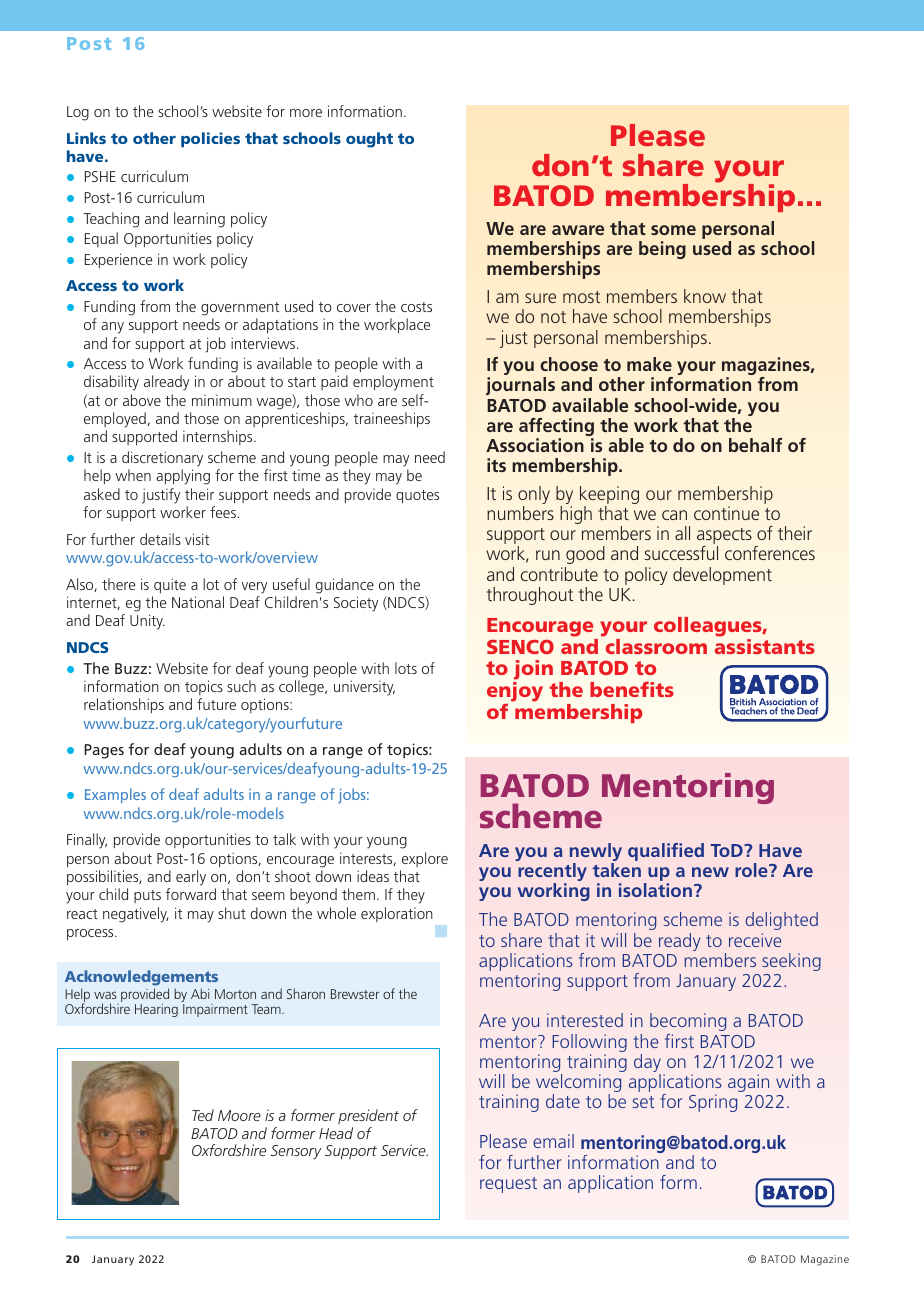  I want to click on some, so click(673, 230).
